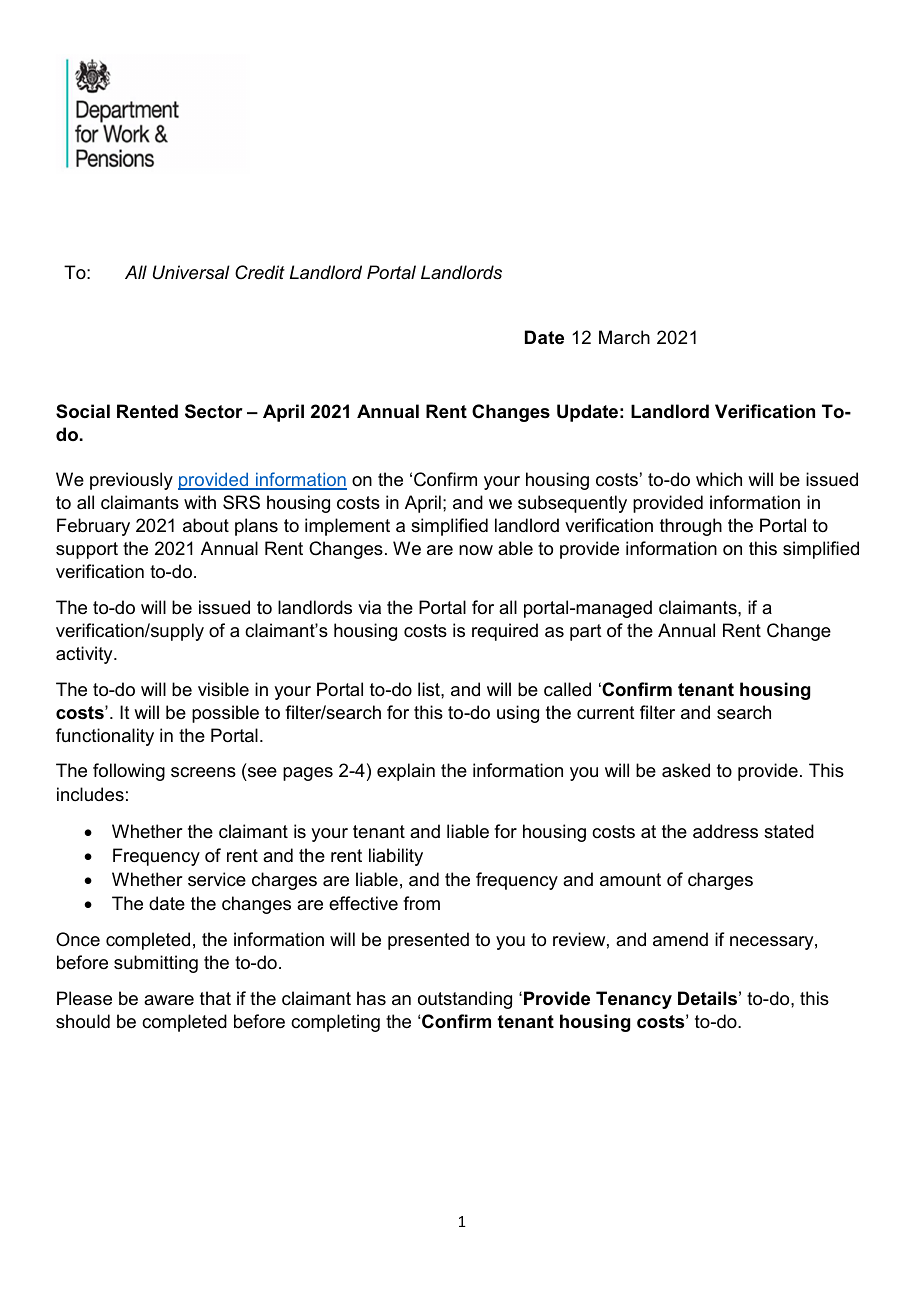 Image resolution: width=924 pixels, height=1308 pixels. I want to click on required, so click(505, 632).
